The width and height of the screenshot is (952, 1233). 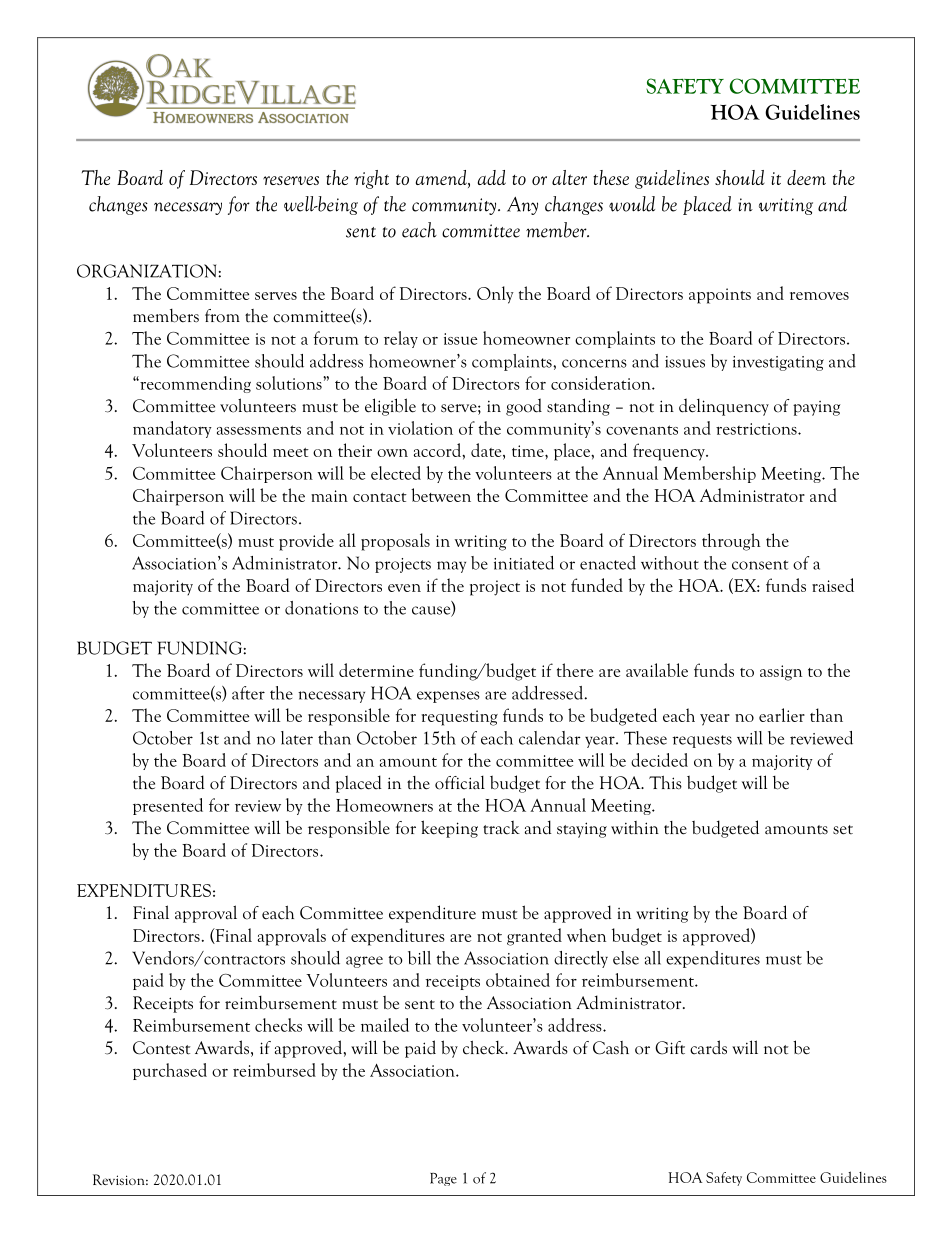 What do you see at coordinates (806, 177) in the screenshot?
I see `deem` at bounding box center [806, 177].
